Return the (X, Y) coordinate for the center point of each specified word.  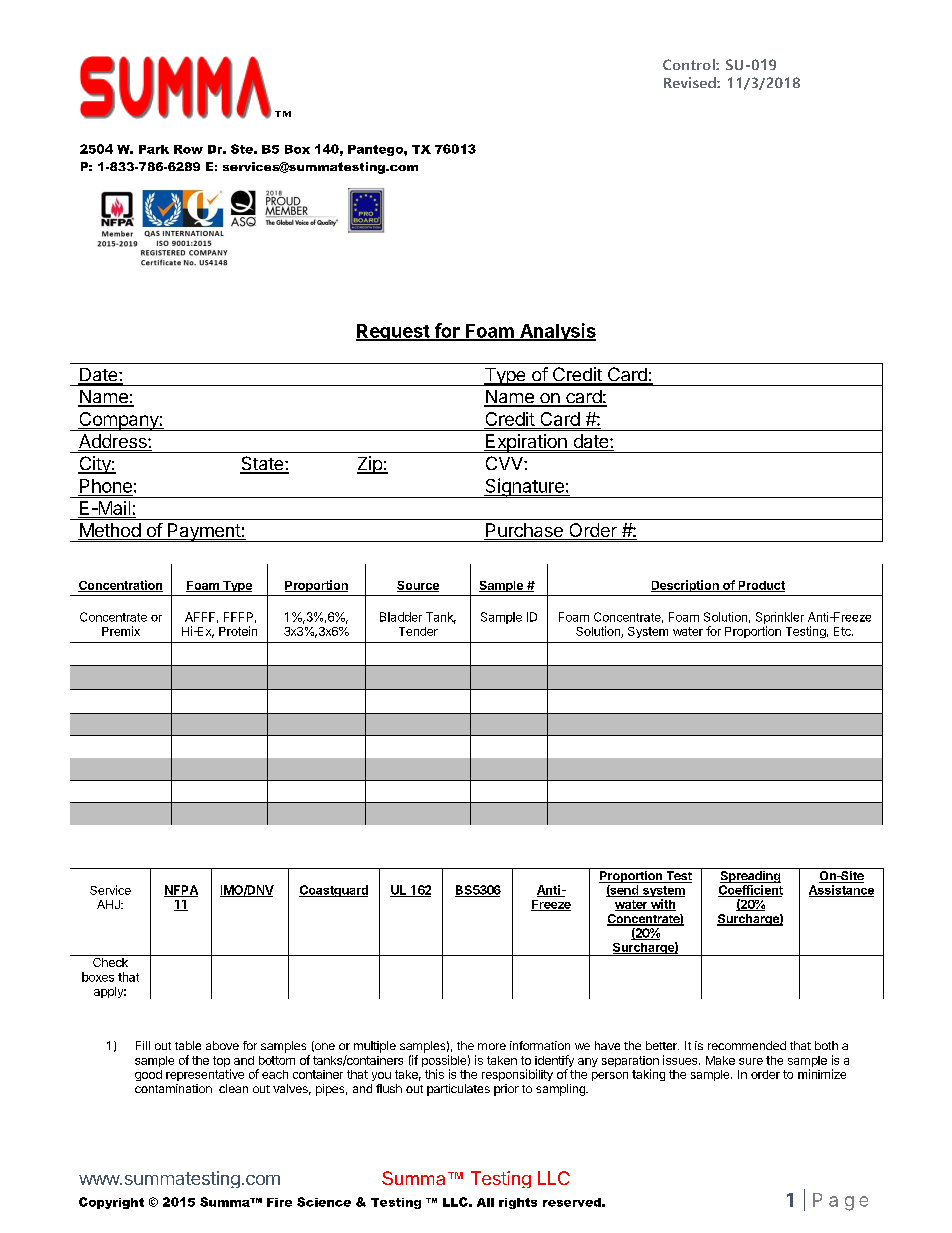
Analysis (557, 332)
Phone (106, 486)
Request (393, 332)
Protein (238, 631)
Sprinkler (780, 618)
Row (188, 149)
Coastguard (333, 891)
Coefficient (750, 891)
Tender (418, 631)
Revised (691, 82)
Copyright (111, 1203)
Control (690, 64)
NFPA (181, 891)
